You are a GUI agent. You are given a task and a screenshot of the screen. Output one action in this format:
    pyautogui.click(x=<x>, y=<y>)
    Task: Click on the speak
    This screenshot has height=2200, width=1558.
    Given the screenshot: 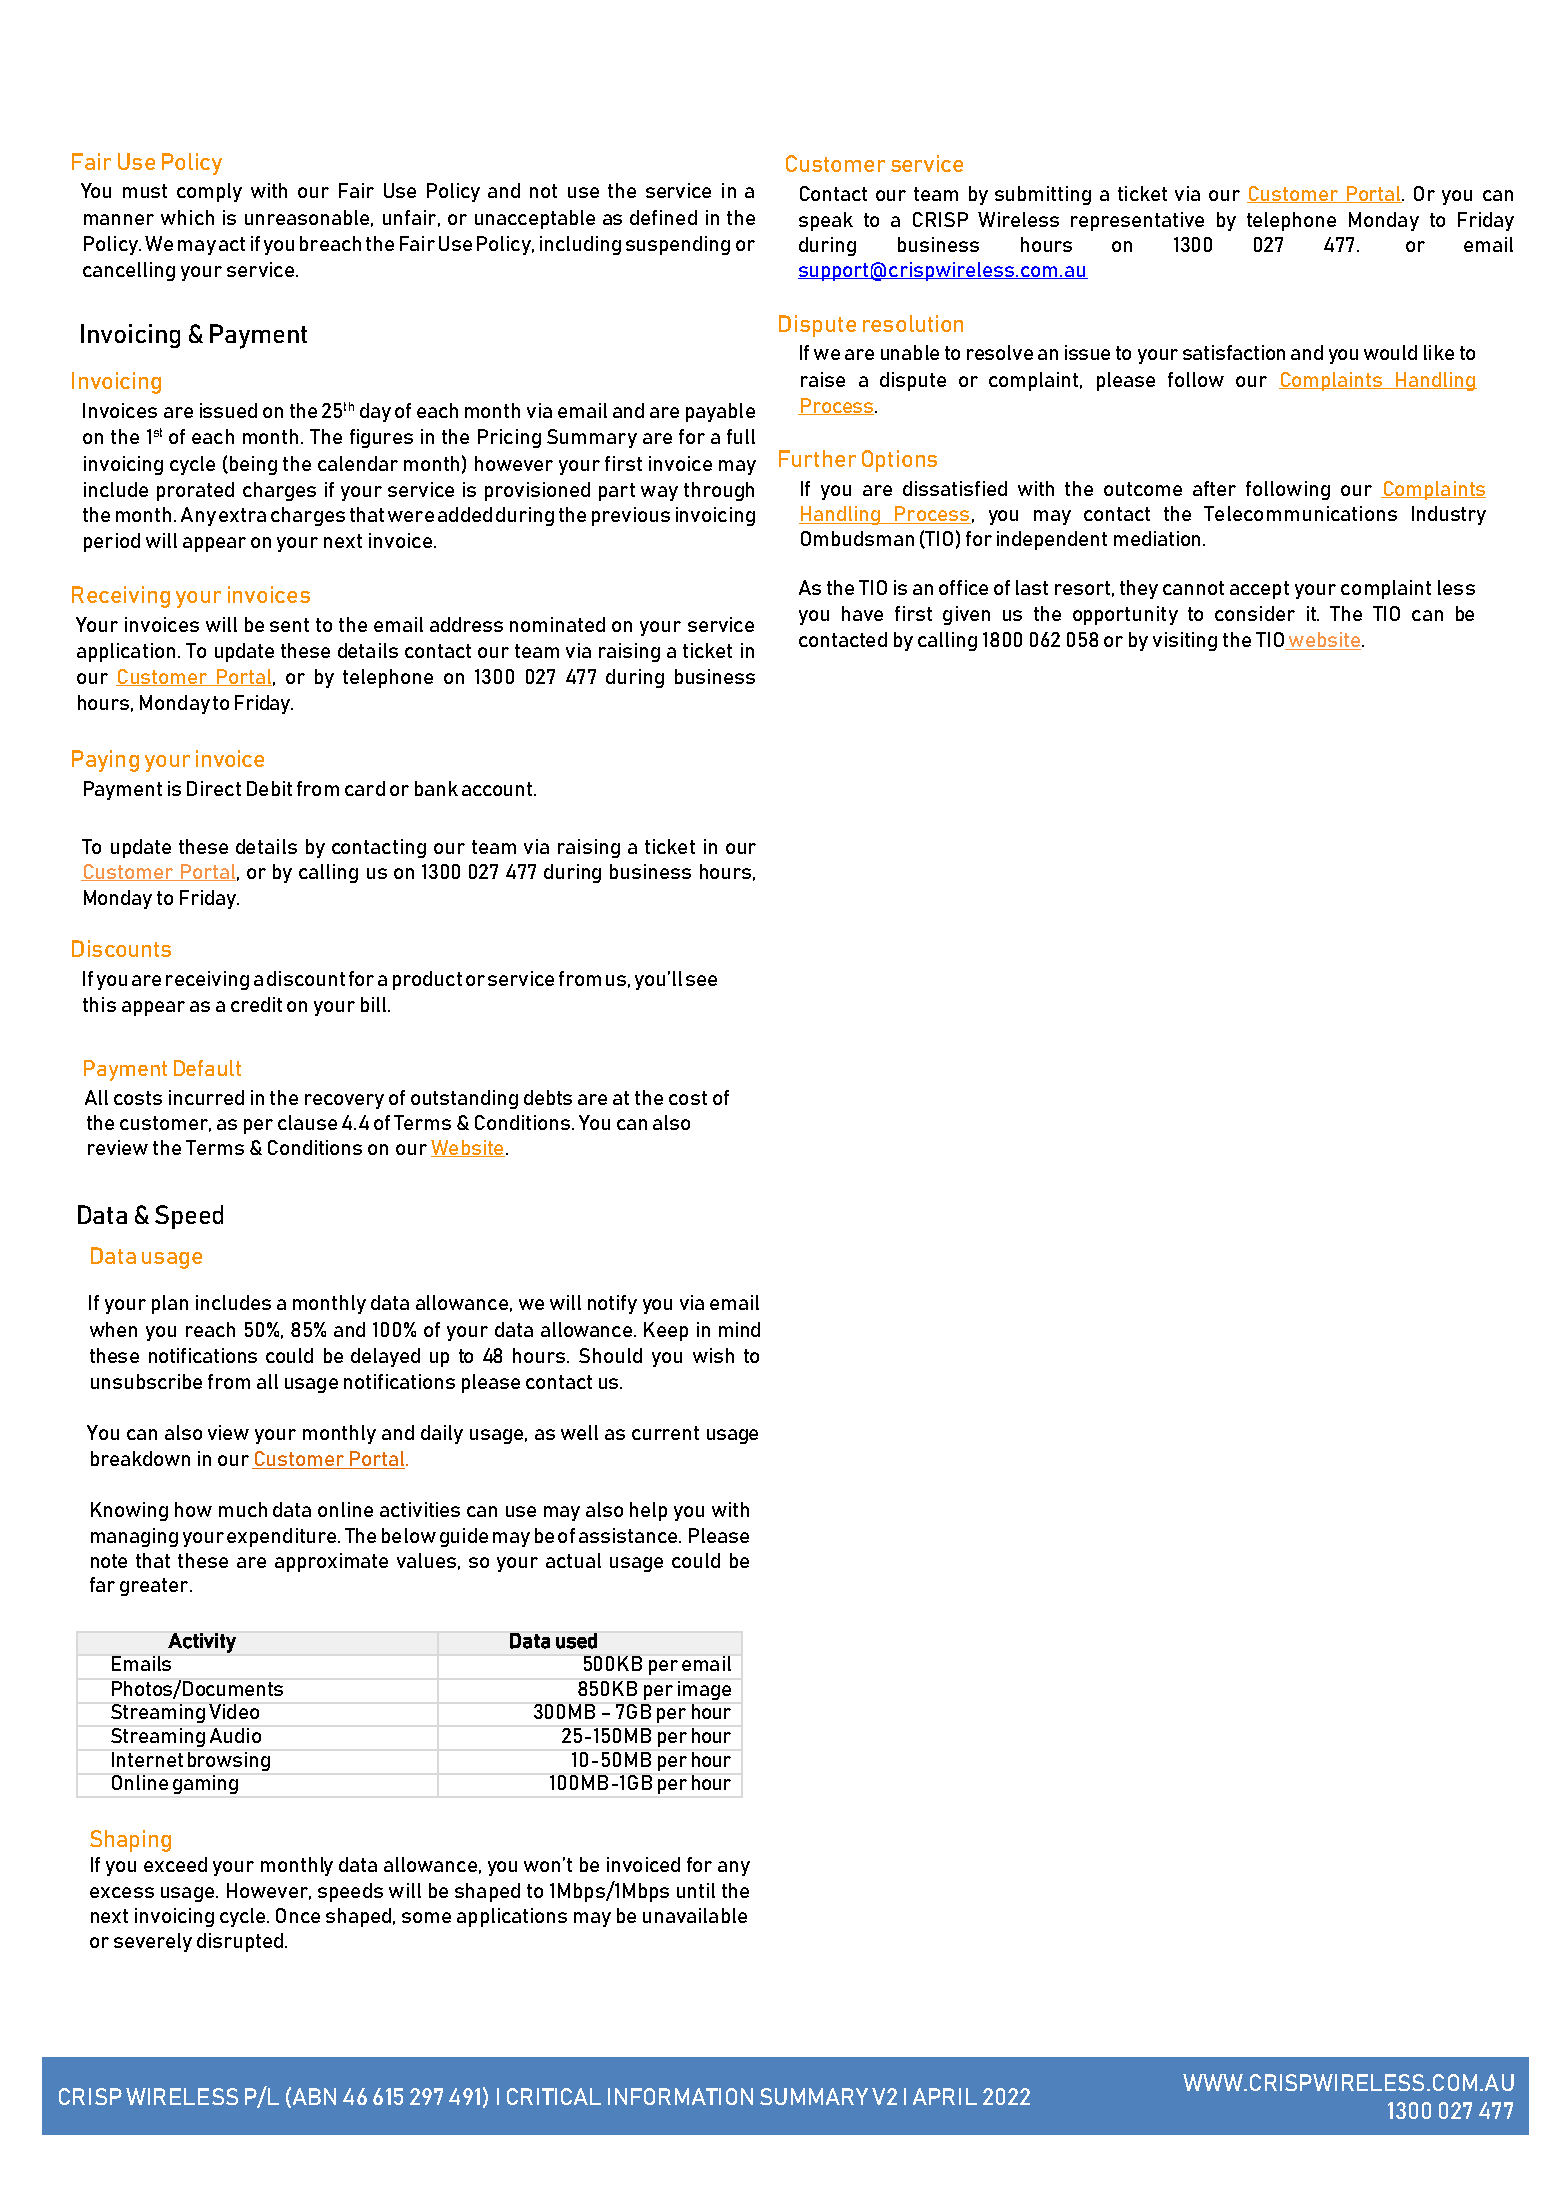 What is the action you would take?
    pyautogui.click(x=826, y=221)
